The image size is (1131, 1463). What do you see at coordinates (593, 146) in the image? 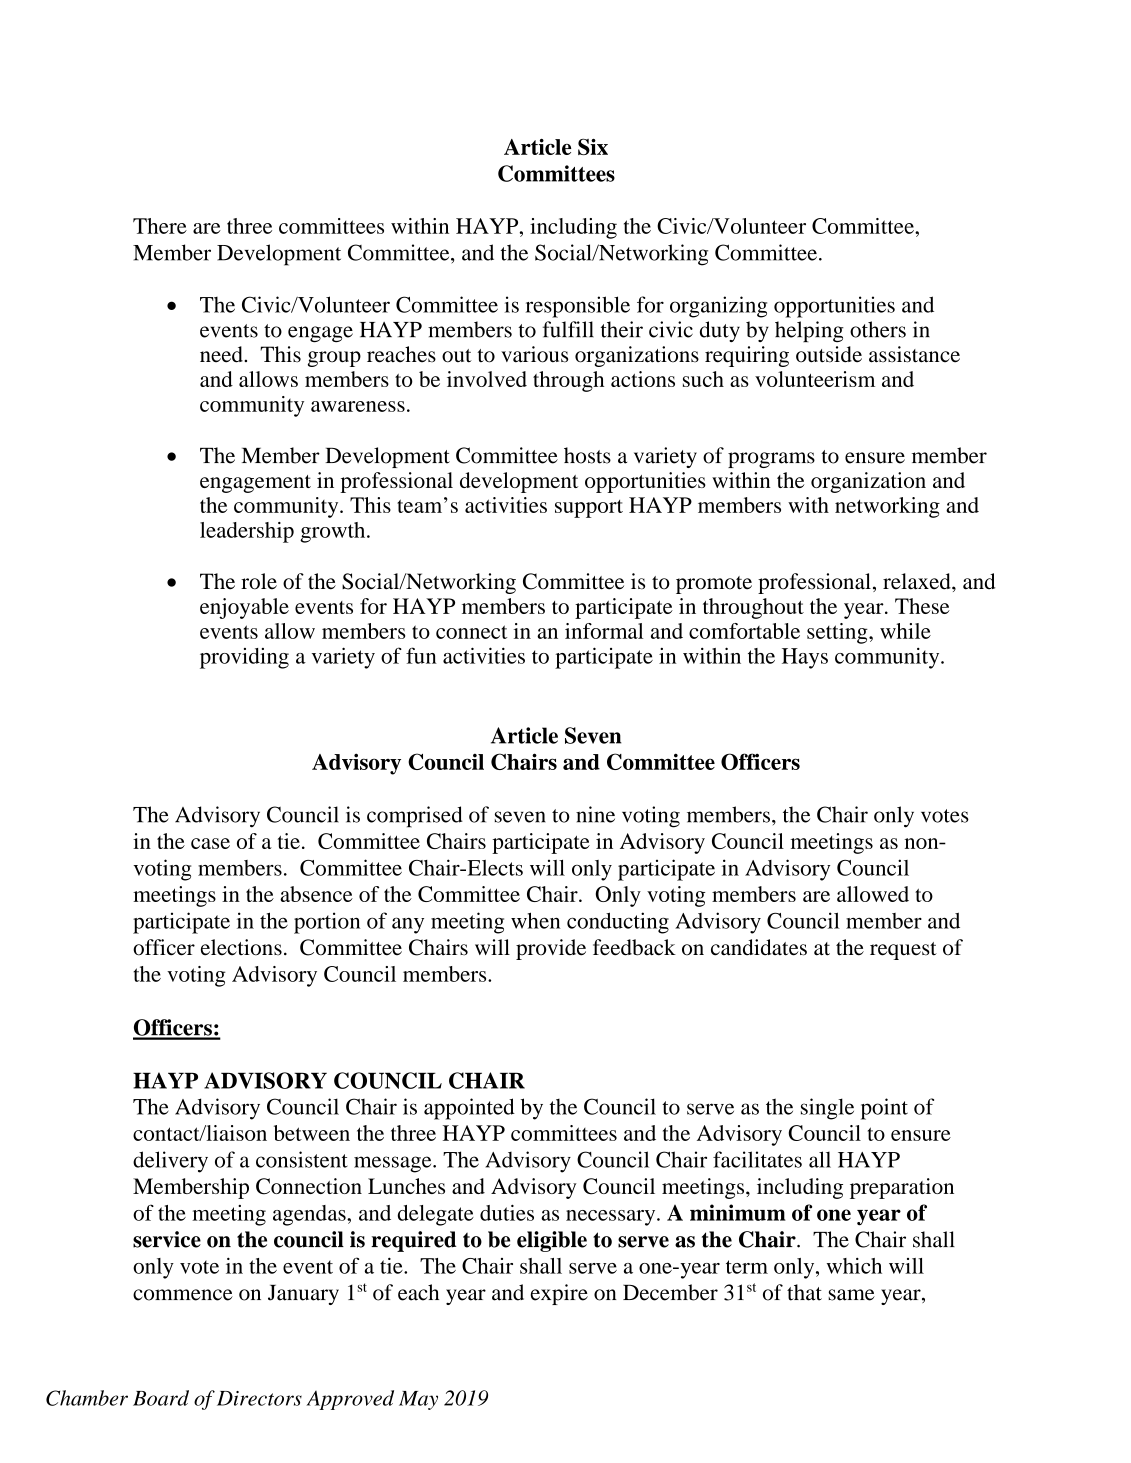
I see `Six` at bounding box center [593, 146].
